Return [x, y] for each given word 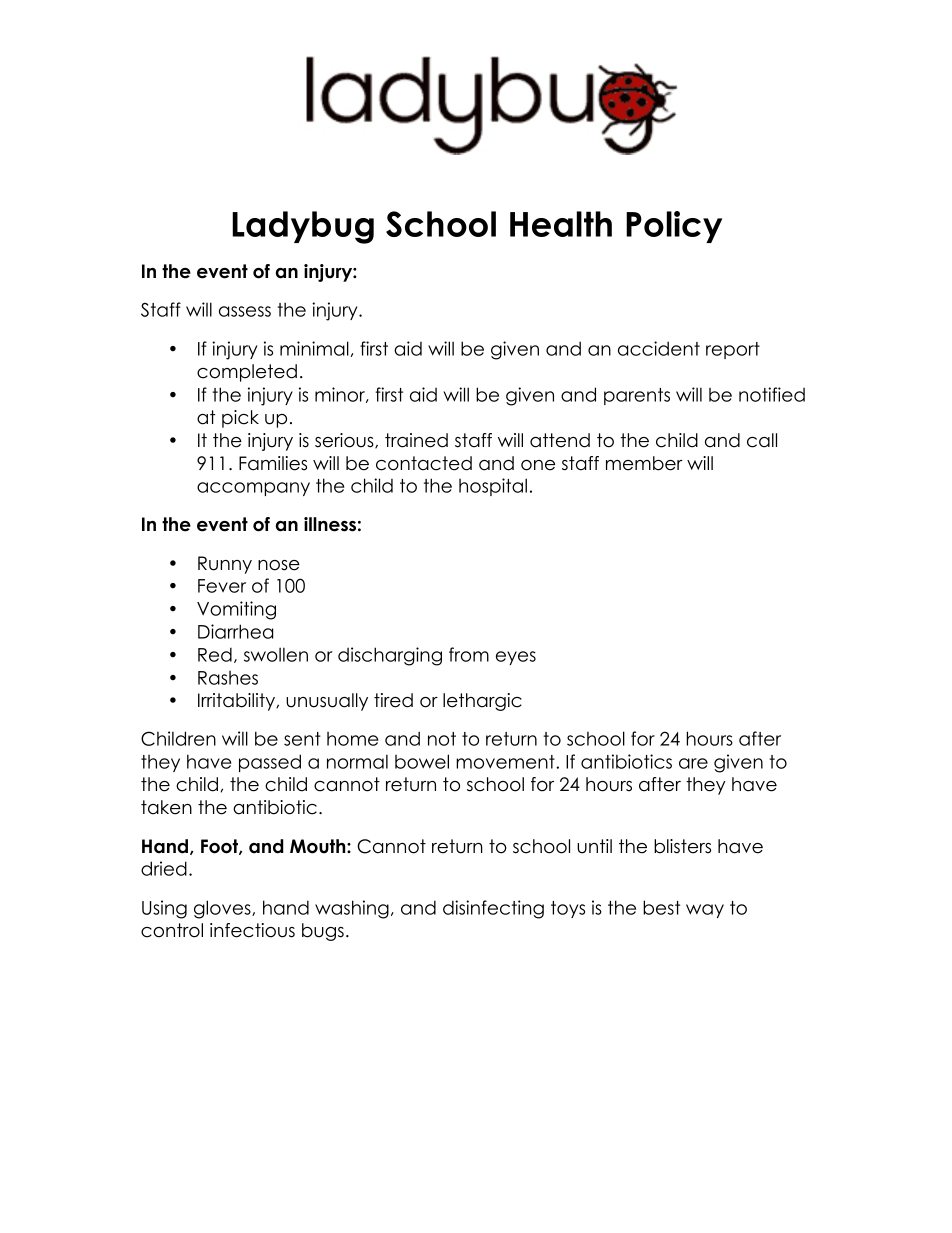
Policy [674, 227]
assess [245, 311]
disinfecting [493, 909]
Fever [222, 586]
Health [561, 224]
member [644, 463]
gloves [223, 909]
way [705, 911]
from [469, 654]
